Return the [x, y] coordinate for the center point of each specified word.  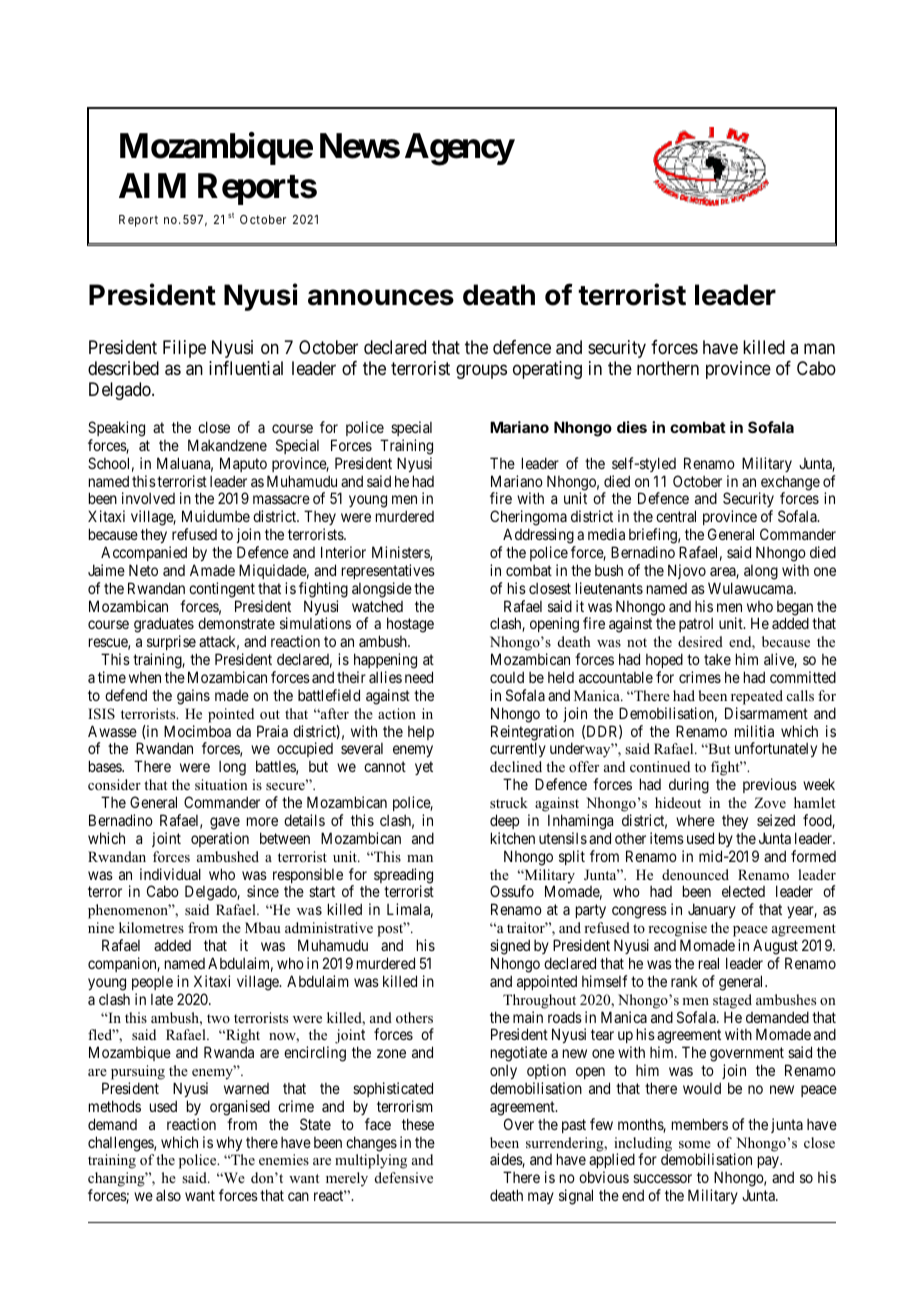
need [419, 677]
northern [668, 368]
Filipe [184, 349]
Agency [459, 149]
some [695, 1144]
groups [481, 371]
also [168, 1195]
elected [743, 891]
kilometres [151, 927]
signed [510, 947]
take [717, 659]
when [145, 677]
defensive [404, 1177]
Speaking [116, 429]
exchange [789, 484]
